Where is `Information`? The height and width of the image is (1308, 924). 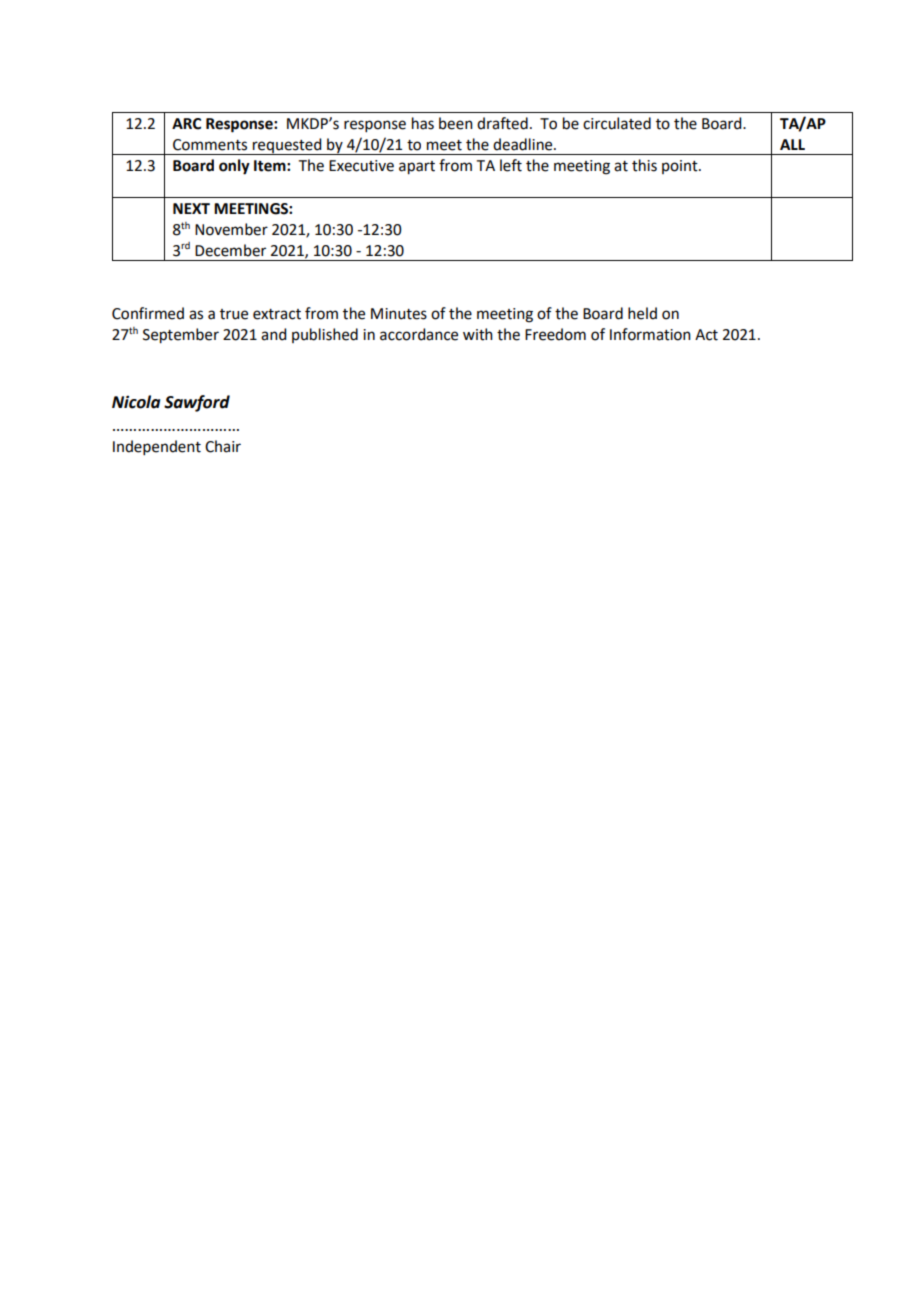
Information is located at coordinates (650, 334).
